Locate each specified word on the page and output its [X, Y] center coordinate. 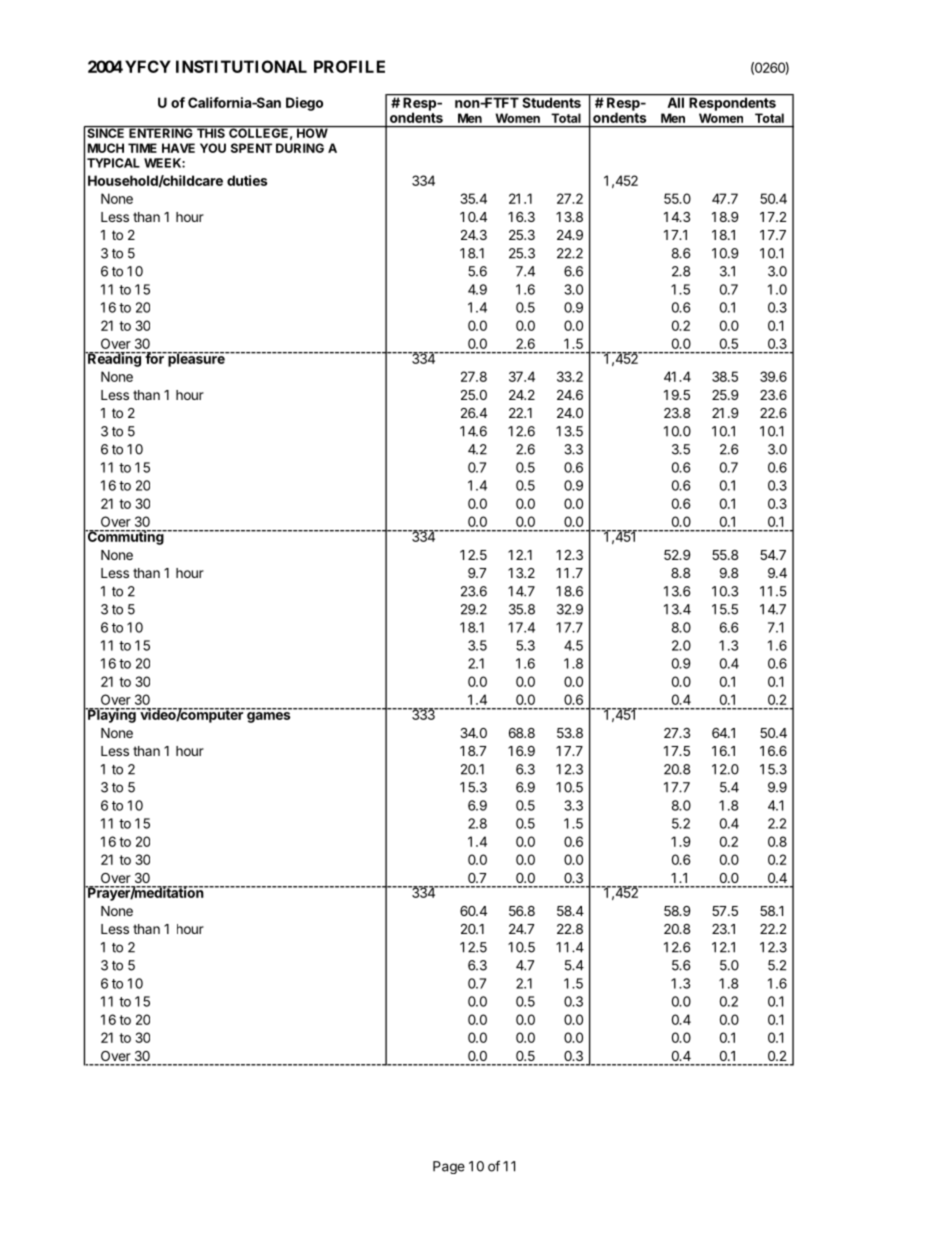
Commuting [125, 537]
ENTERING [161, 132]
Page [449, 1167]
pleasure [196, 359]
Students [551, 101]
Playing [112, 715]
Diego [304, 104]
